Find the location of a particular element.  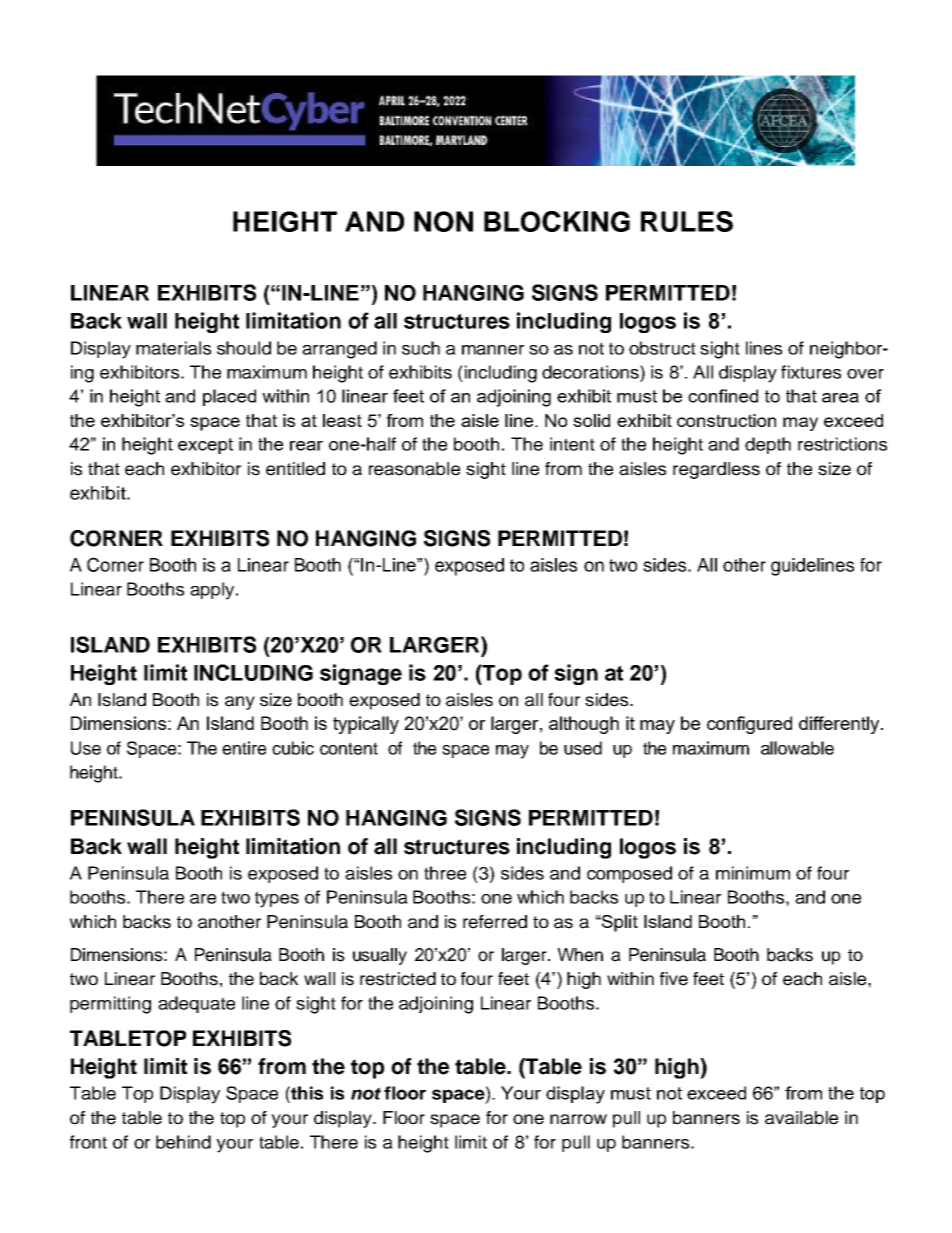

narrow is located at coordinates (578, 1119).
